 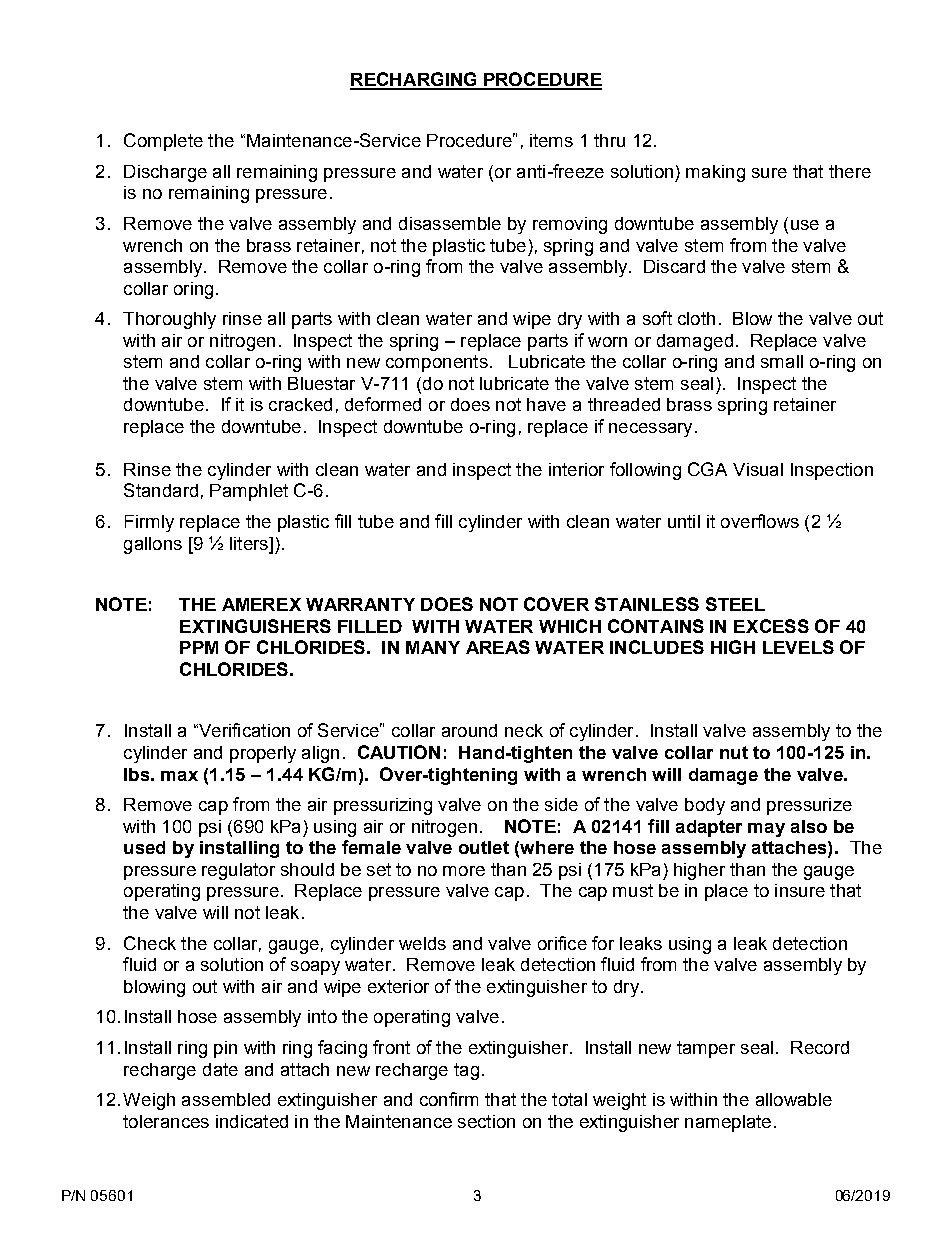 I want to click on STEEL, so click(x=735, y=604).
